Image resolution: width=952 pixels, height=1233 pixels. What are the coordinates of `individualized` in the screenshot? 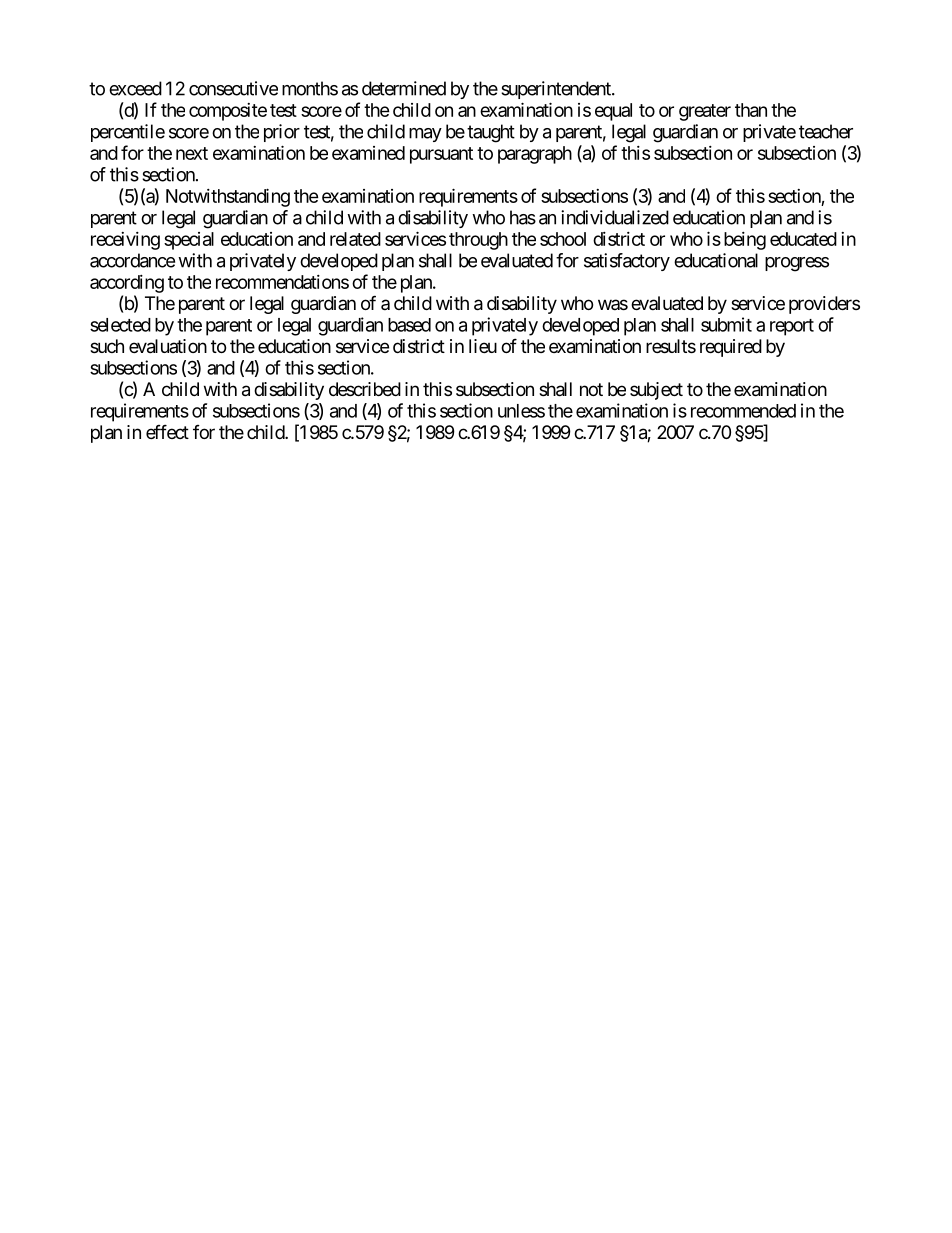 It's located at (615, 217).
